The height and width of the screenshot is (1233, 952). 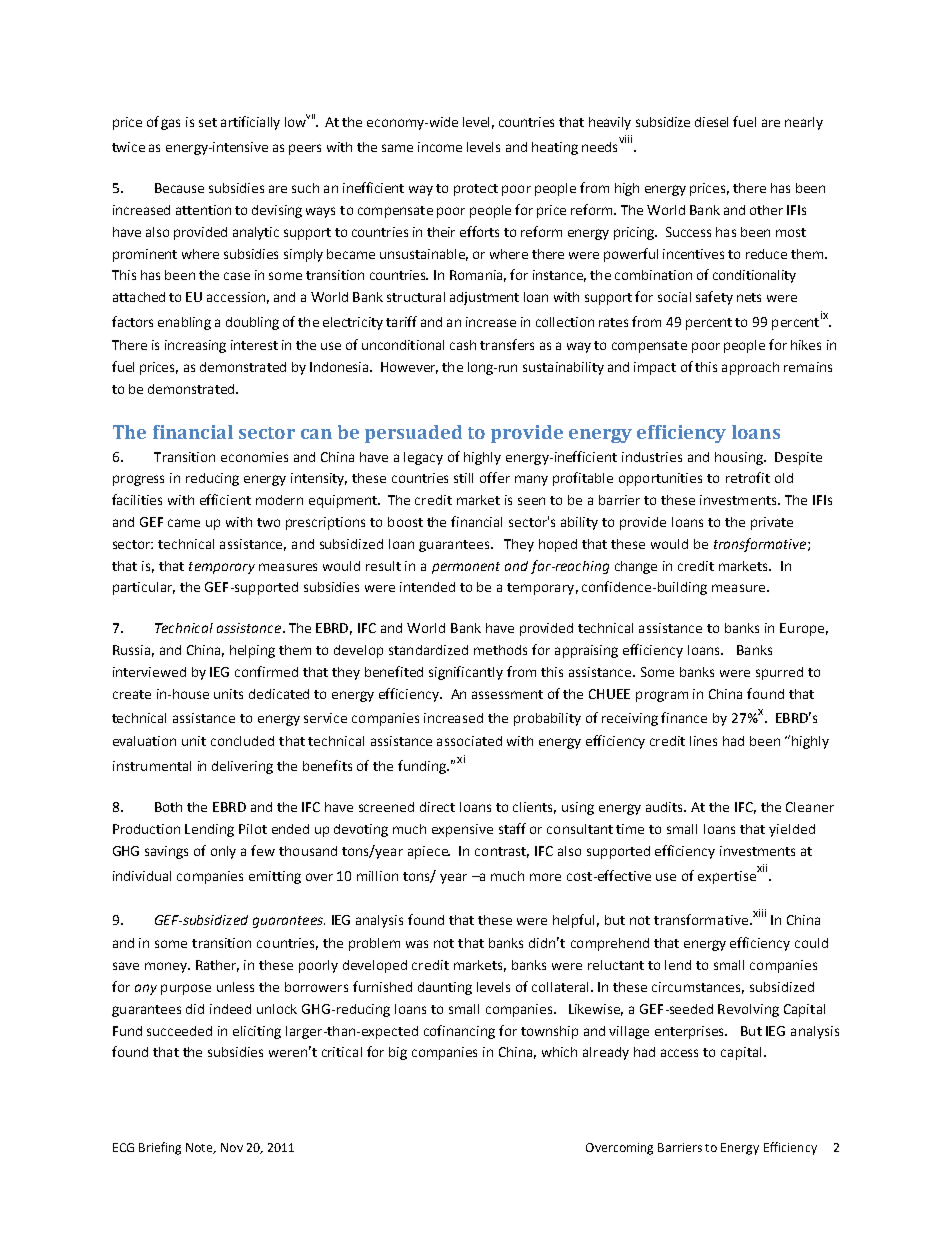 What do you see at coordinates (691, 1032) in the screenshot?
I see `enterprises` at bounding box center [691, 1032].
